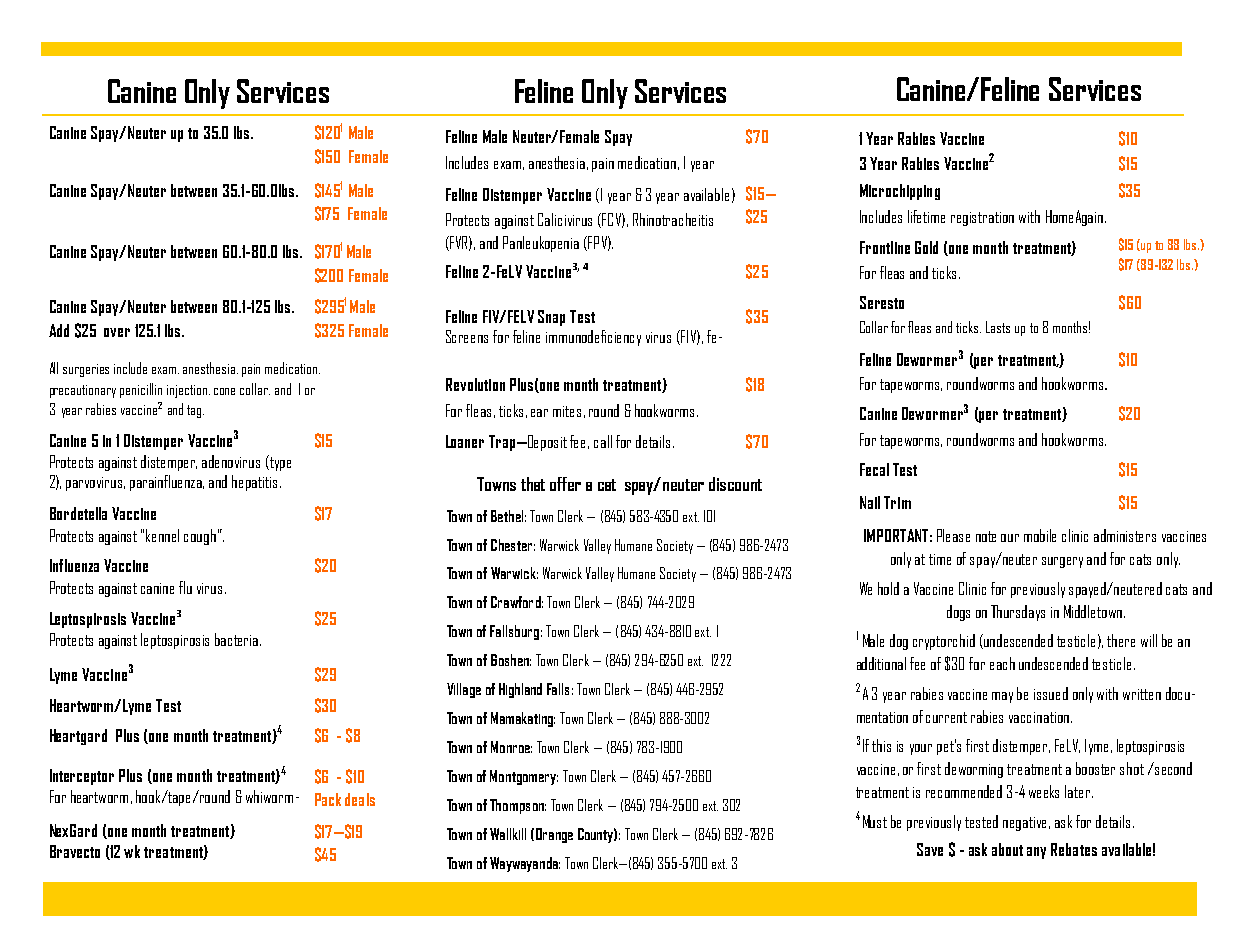 The image size is (1233, 952). Describe the element at coordinates (520, 690) in the screenshot. I see `Highland` at that location.
